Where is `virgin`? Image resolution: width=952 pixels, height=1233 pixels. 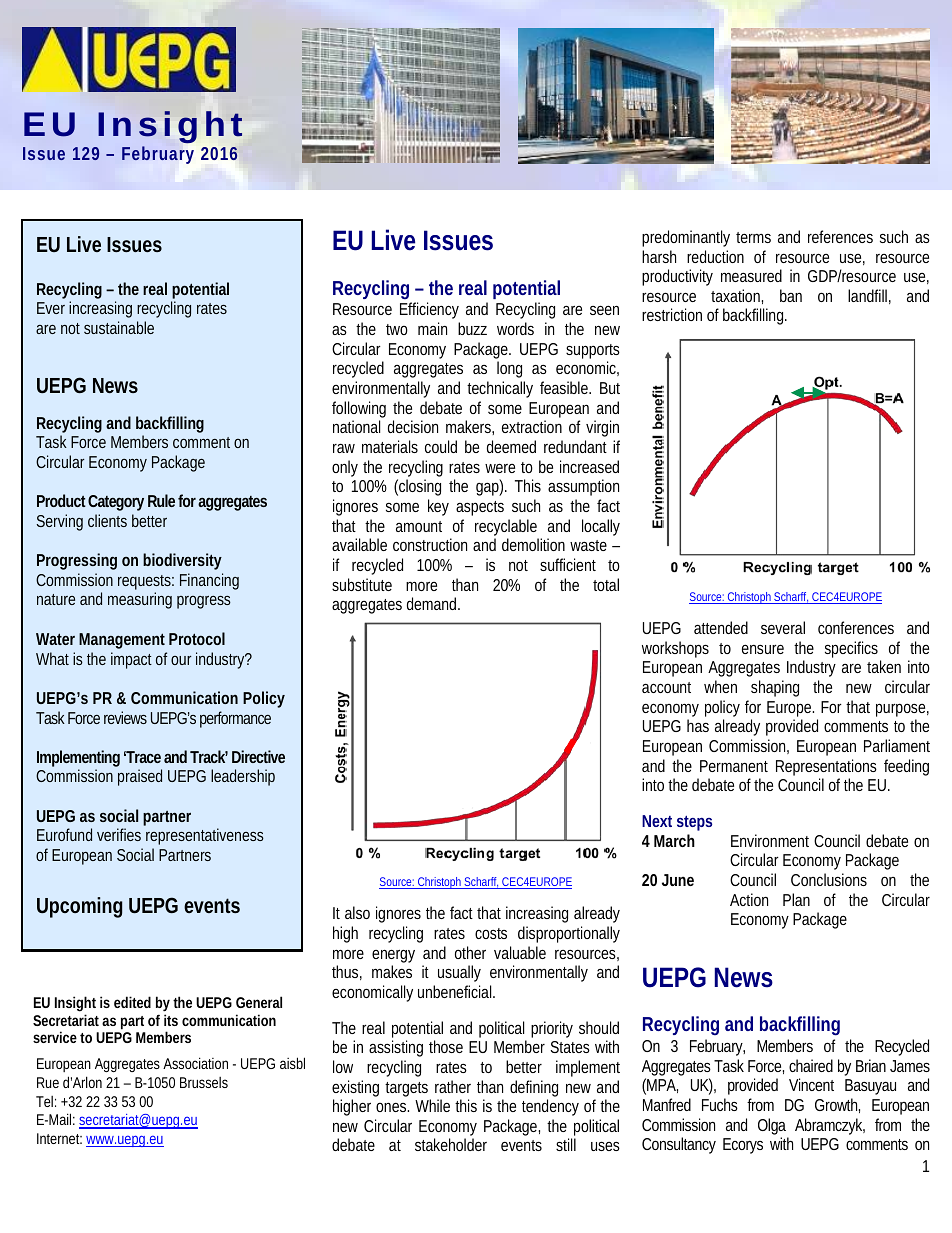
virgin is located at coordinates (602, 428).
